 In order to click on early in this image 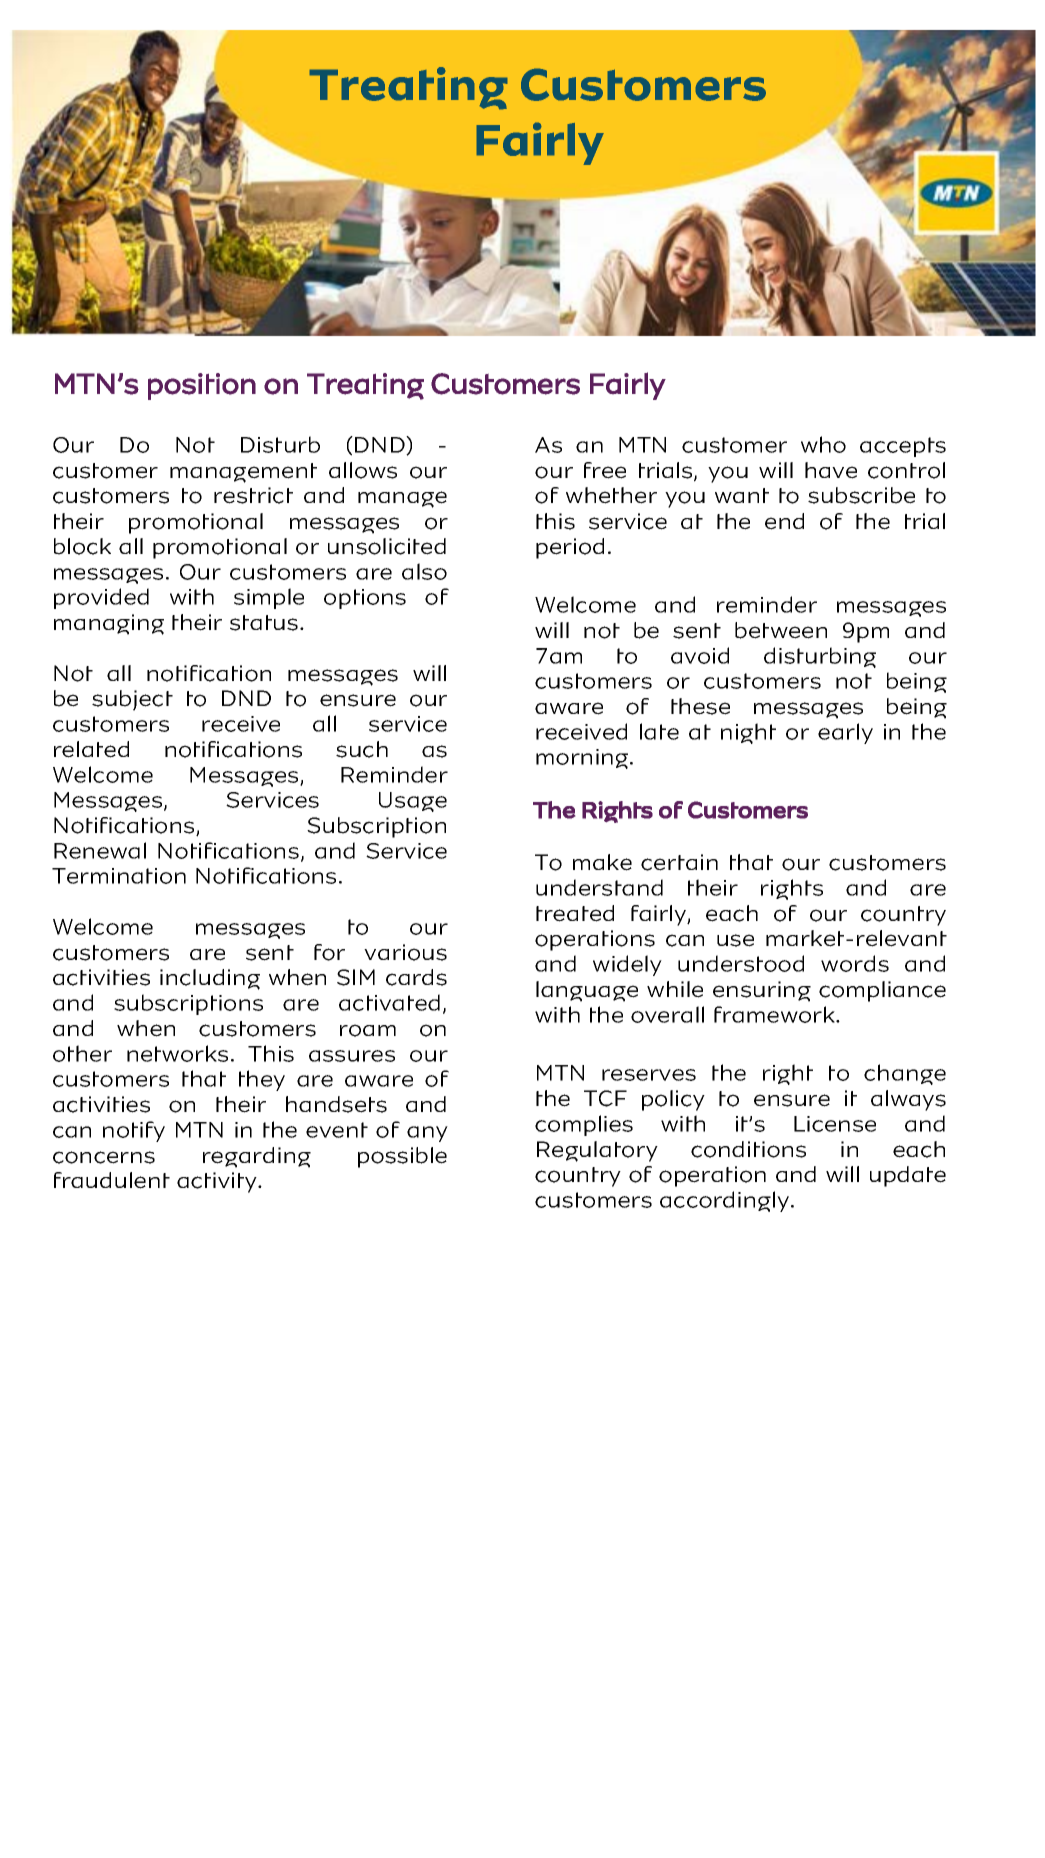, I will do `click(845, 733)`.
